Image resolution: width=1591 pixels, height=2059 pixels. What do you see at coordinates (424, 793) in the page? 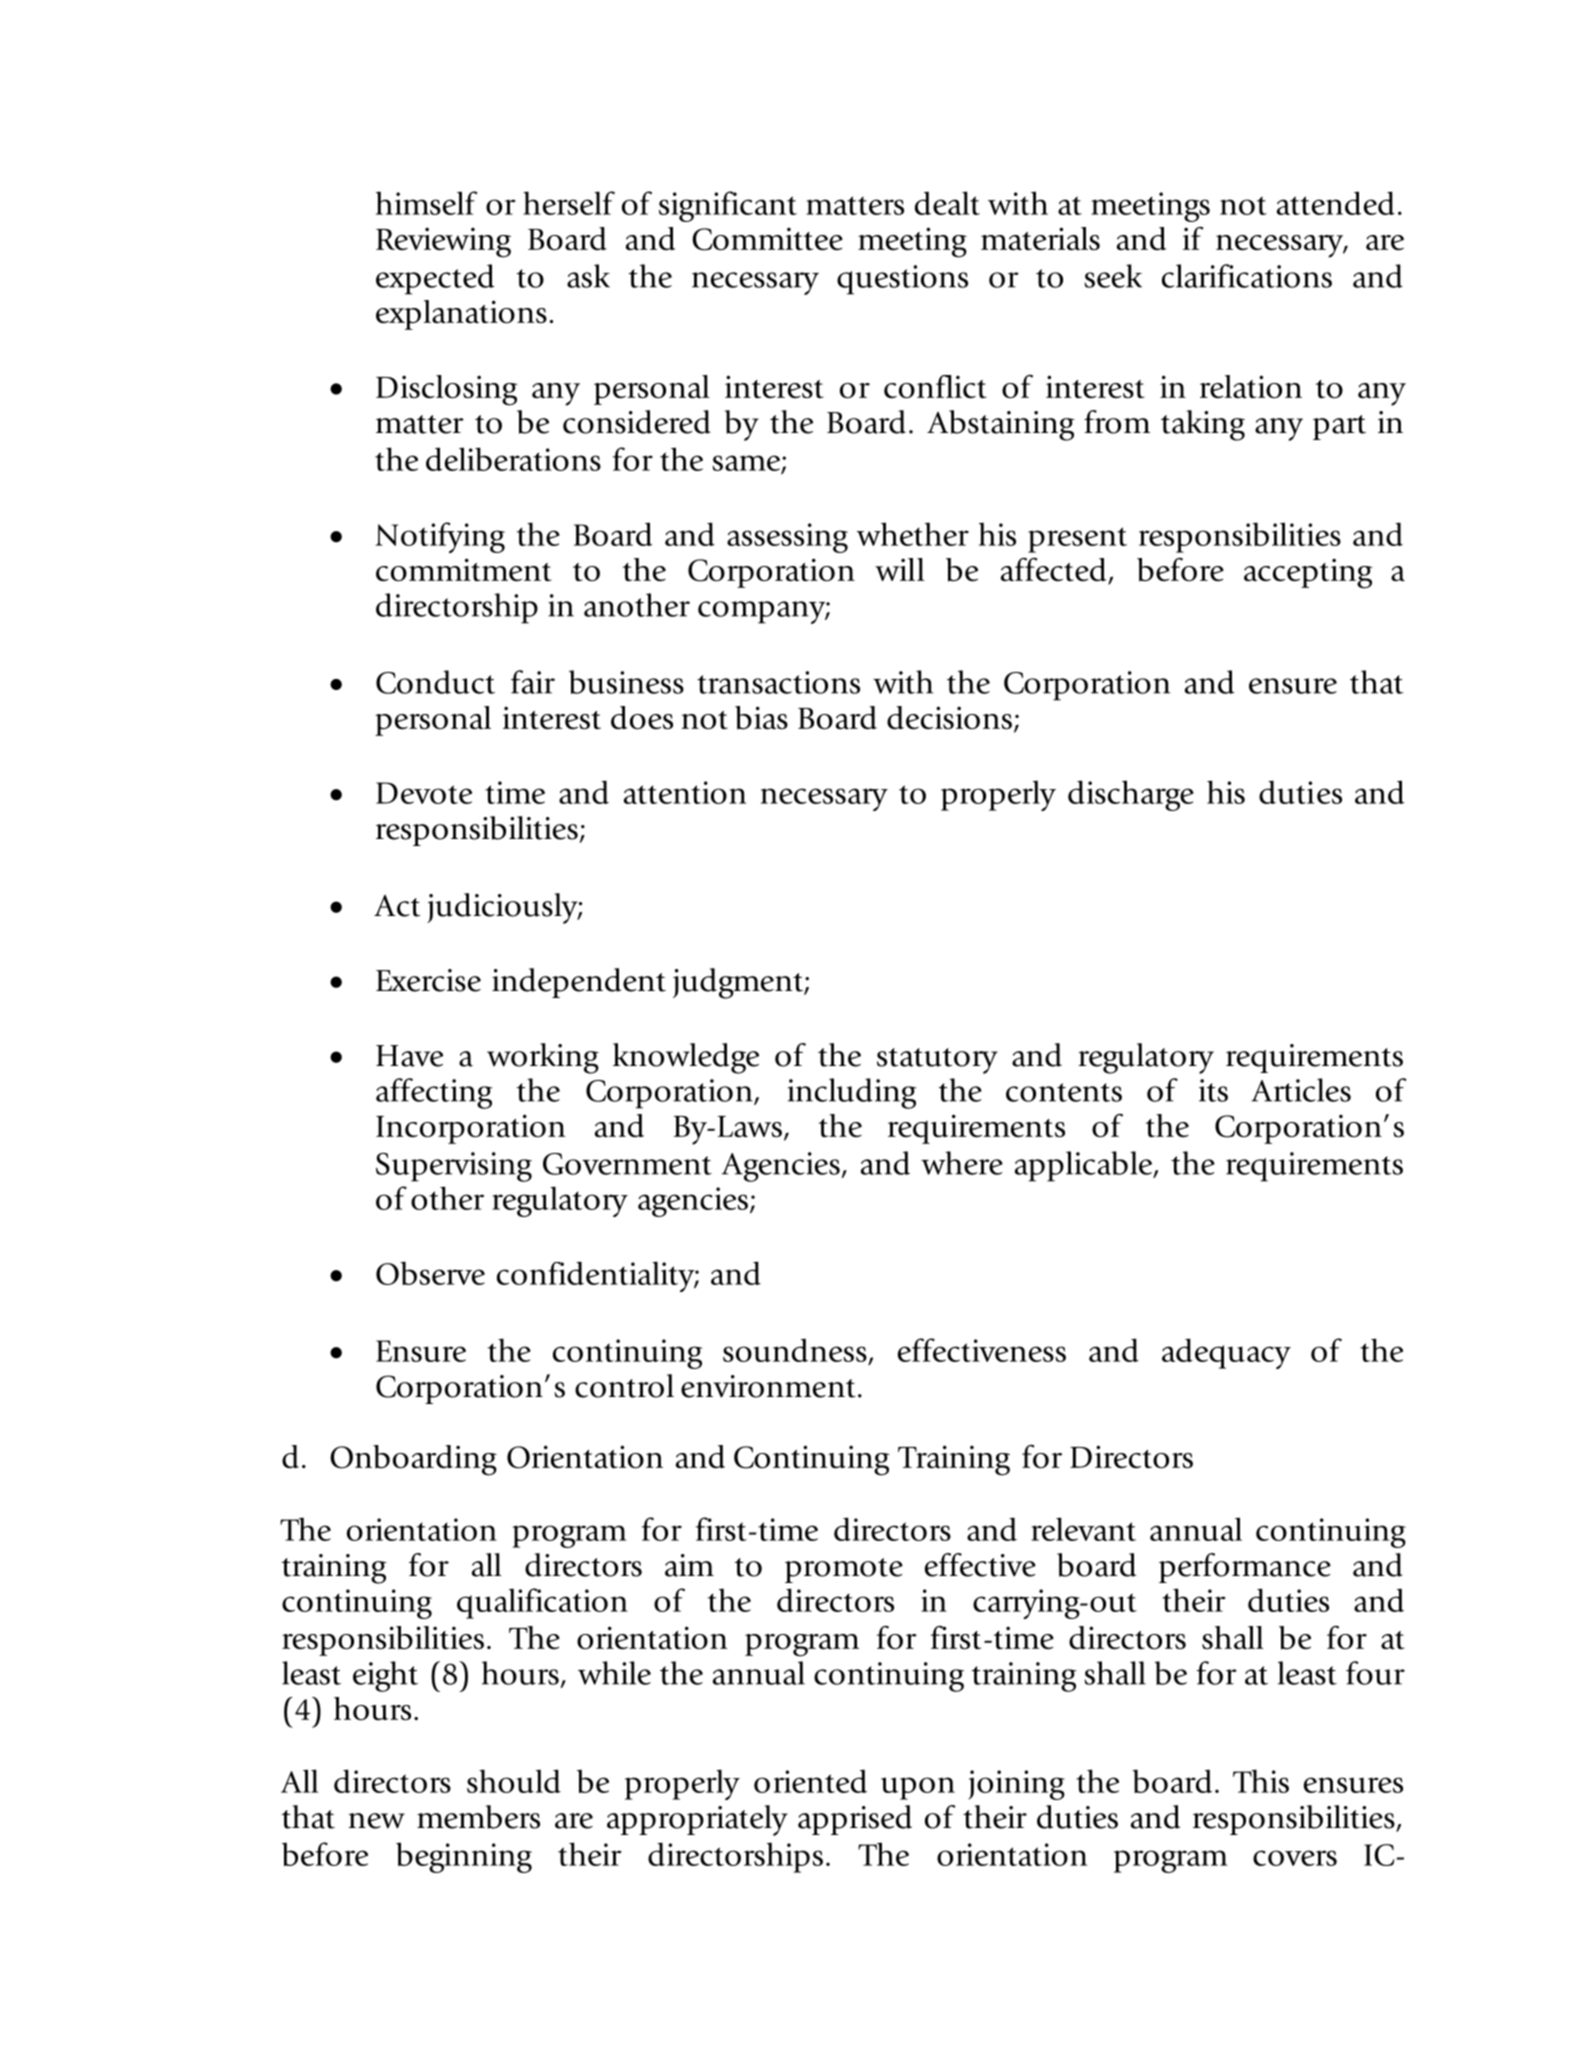
I see `Devote` at bounding box center [424, 793].
